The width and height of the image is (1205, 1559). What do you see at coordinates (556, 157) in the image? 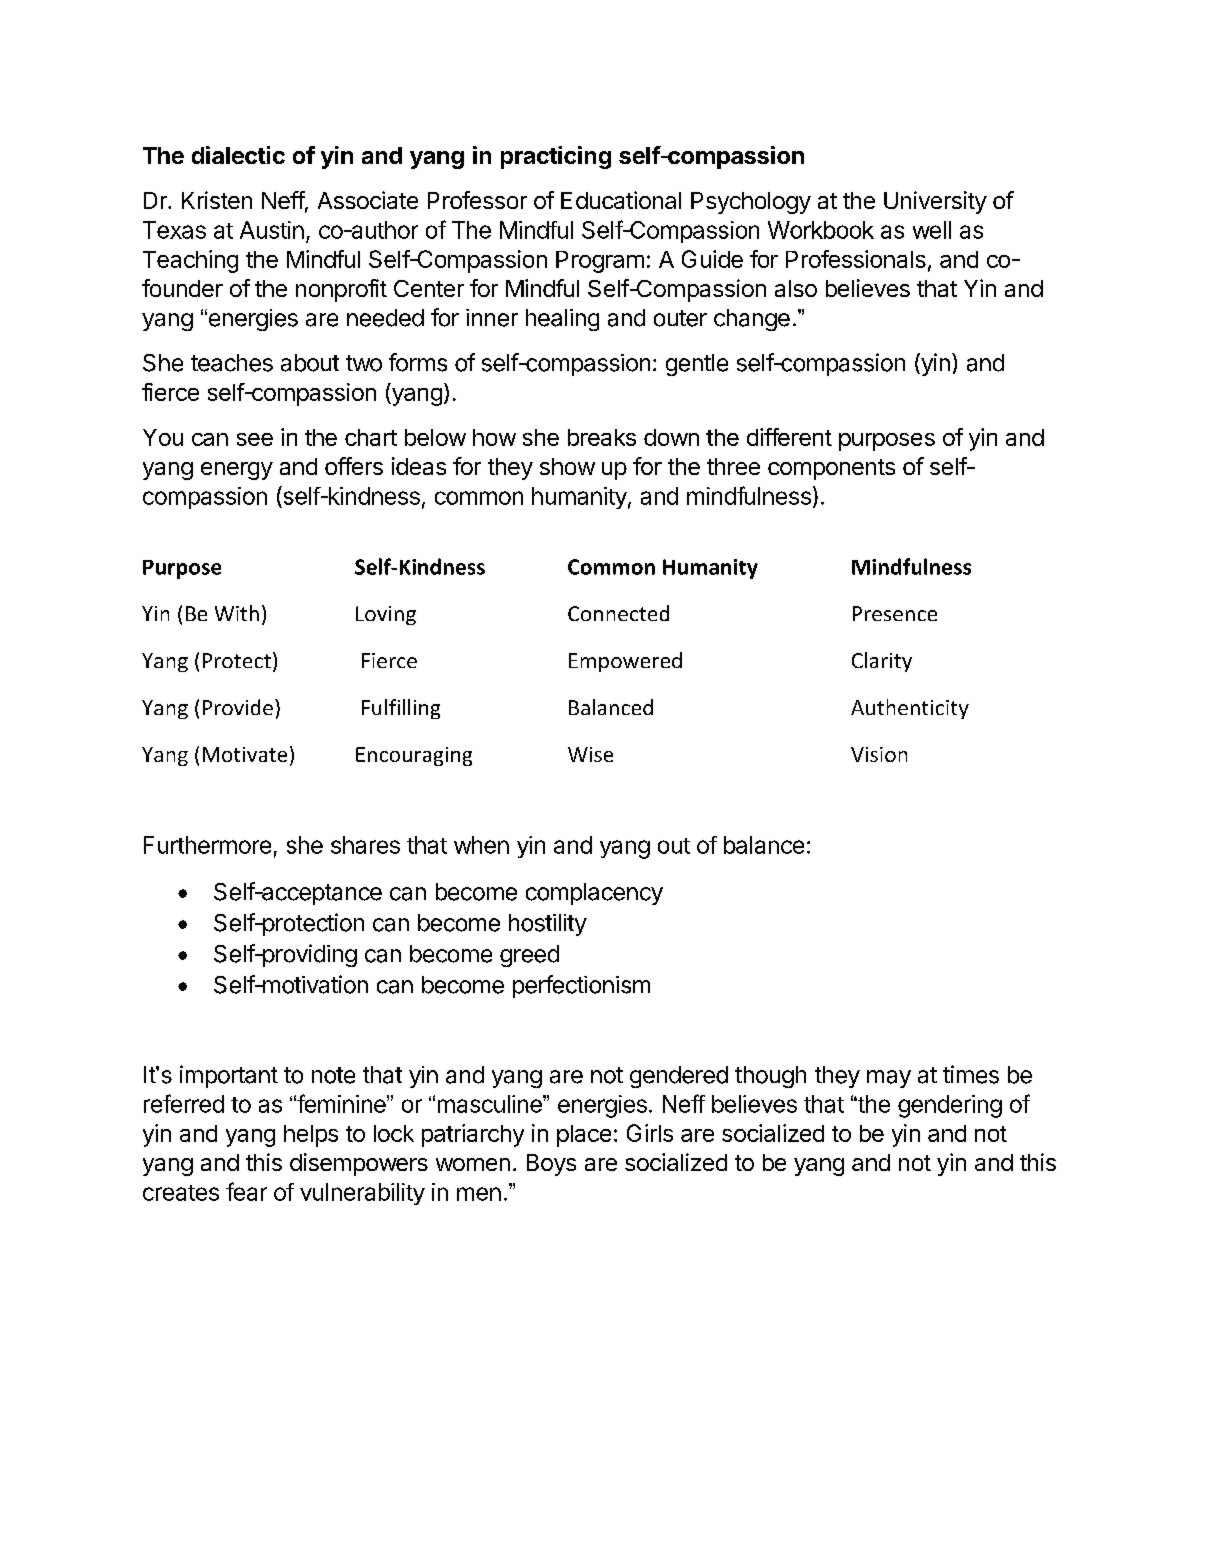
I see `practicing` at bounding box center [556, 157].
